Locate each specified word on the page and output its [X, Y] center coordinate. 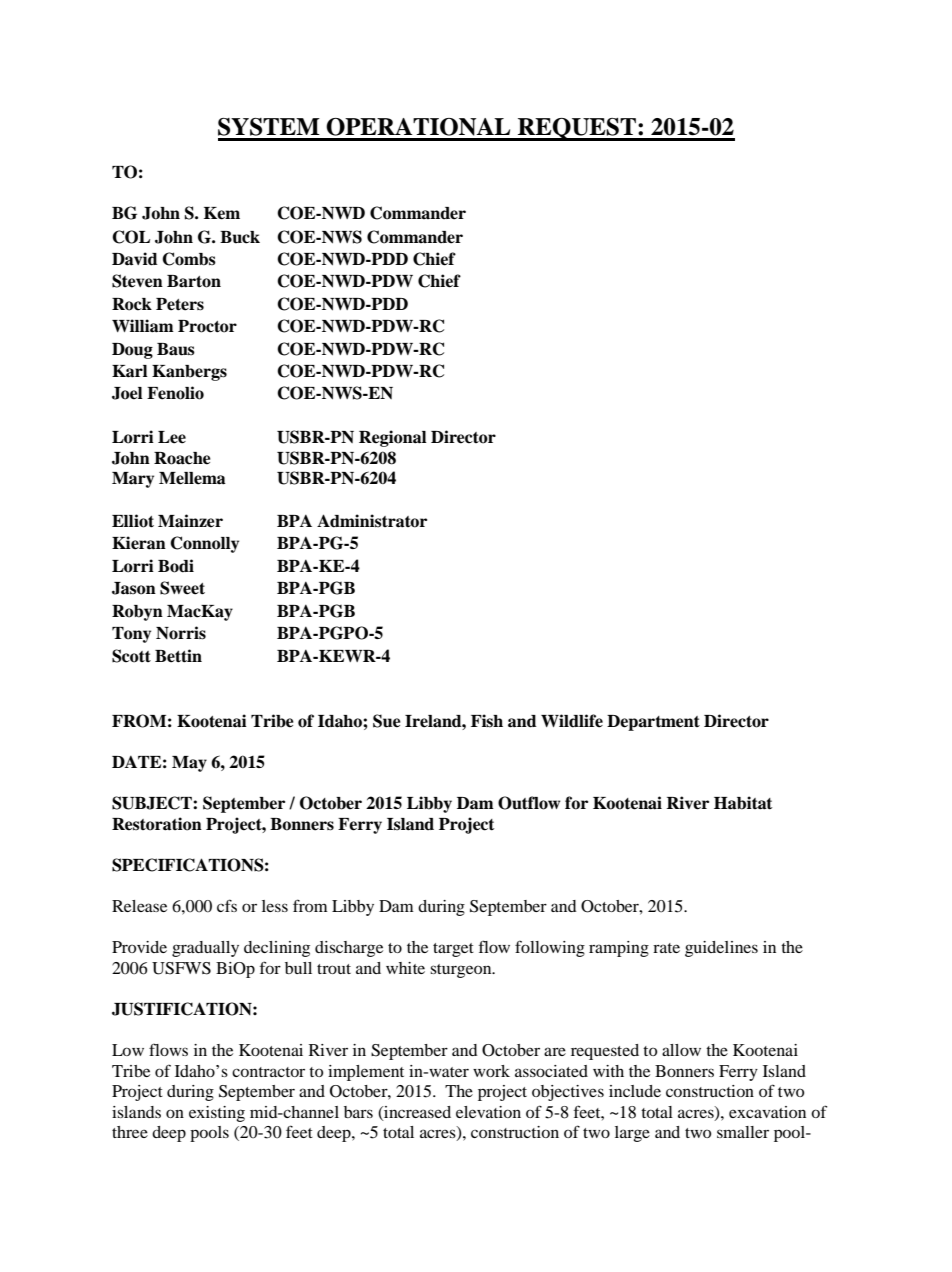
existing [217, 1114]
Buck [240, 237]
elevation [488, 1112]
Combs [189, 259]
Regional [393, 438]
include [635, 1091]
